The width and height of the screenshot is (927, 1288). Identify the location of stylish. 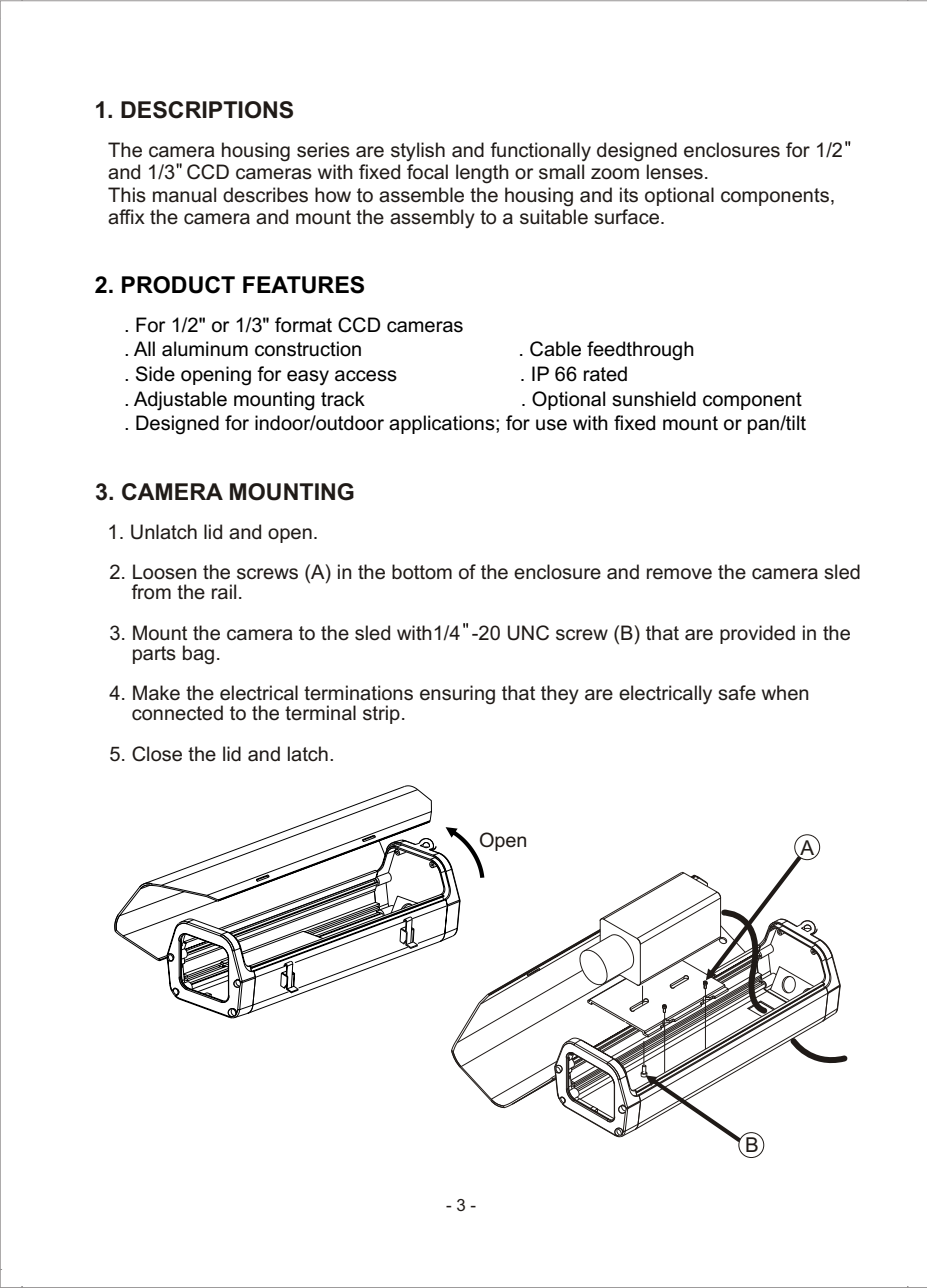
(418, 151).
